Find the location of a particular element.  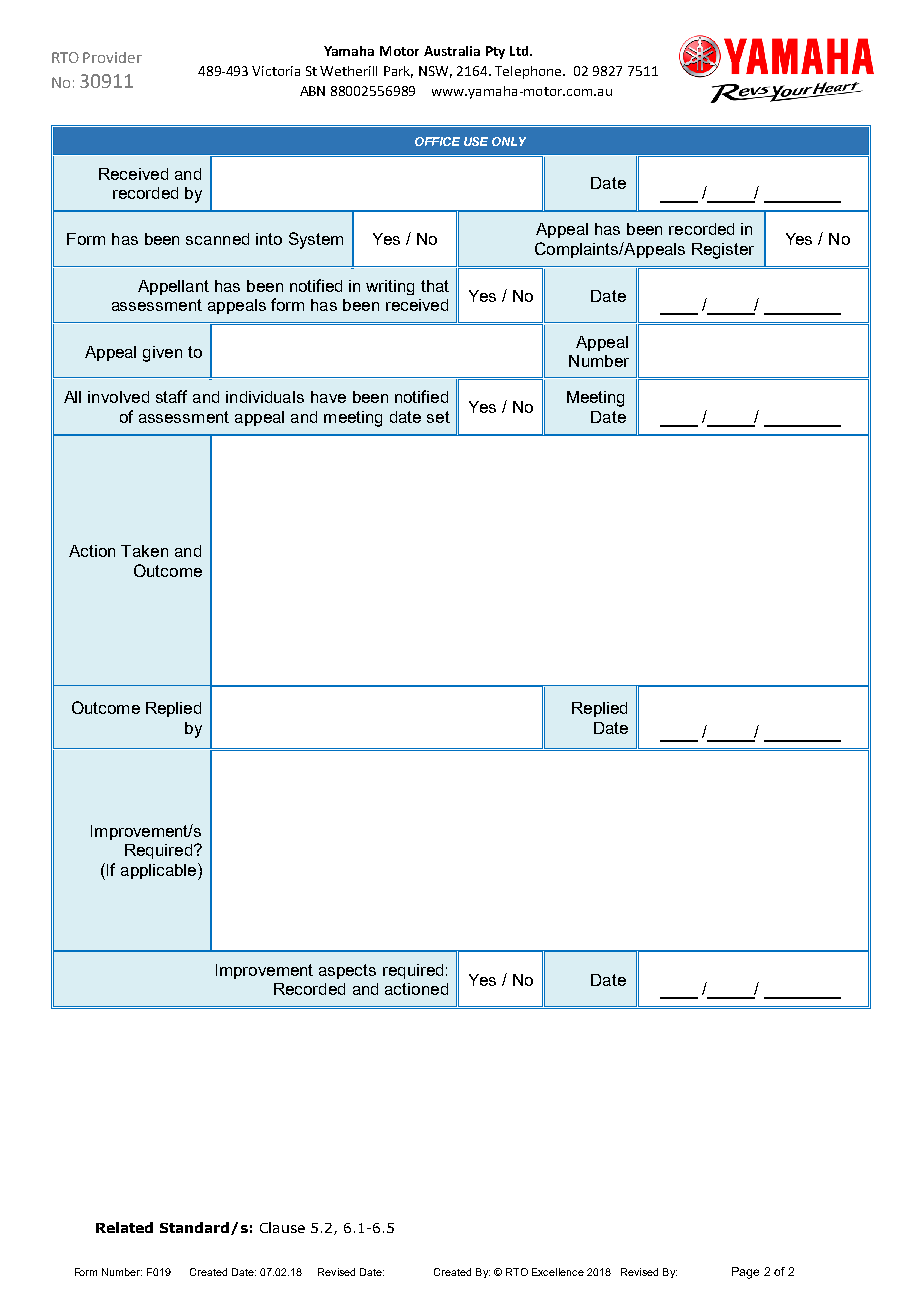

Provider is located at coordinates (112, 57).
